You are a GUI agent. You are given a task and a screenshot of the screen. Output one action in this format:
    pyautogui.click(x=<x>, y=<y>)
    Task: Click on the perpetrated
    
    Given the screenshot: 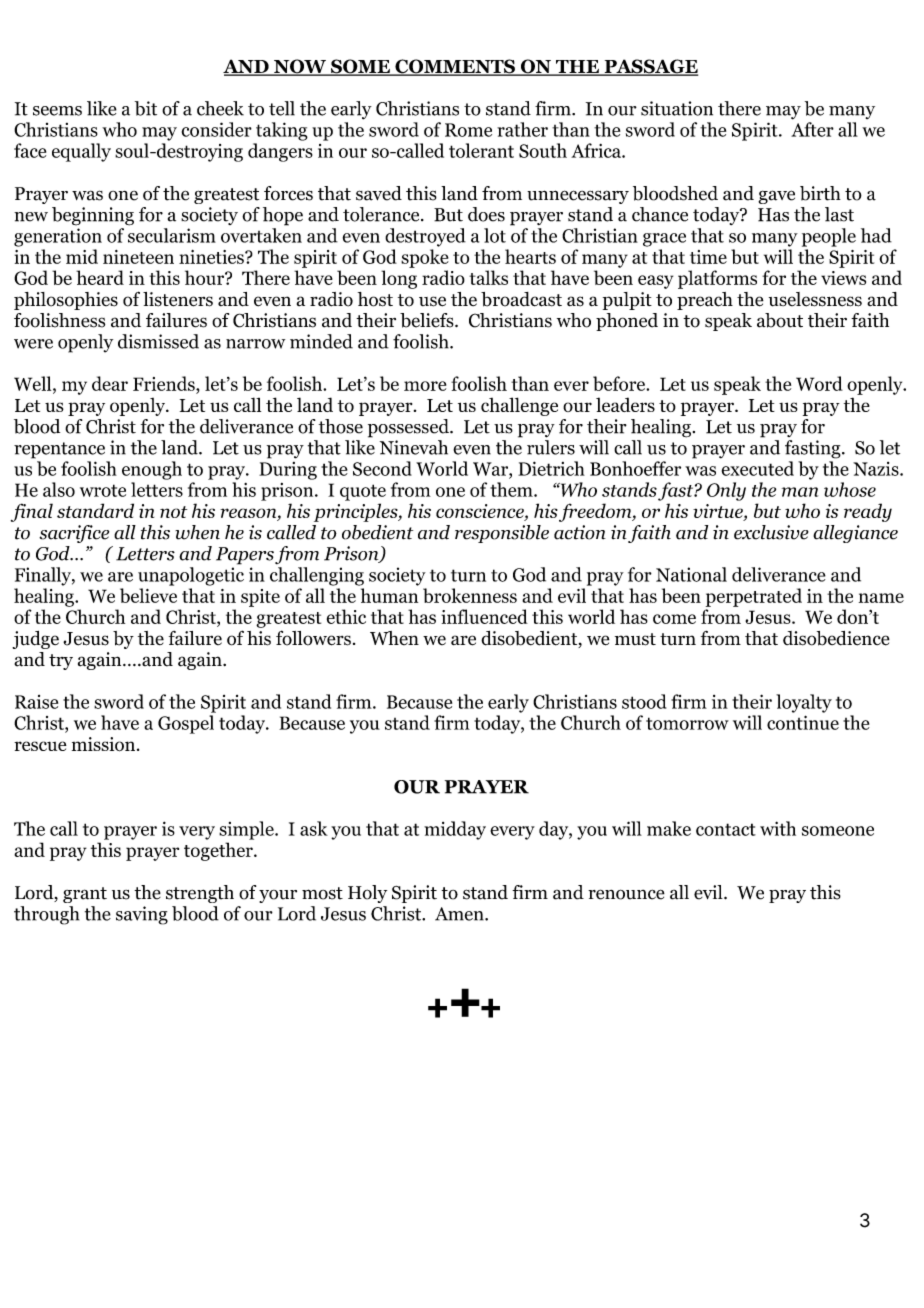 What is the action you would take?
    pyautogui.click(x=754, y=597)
